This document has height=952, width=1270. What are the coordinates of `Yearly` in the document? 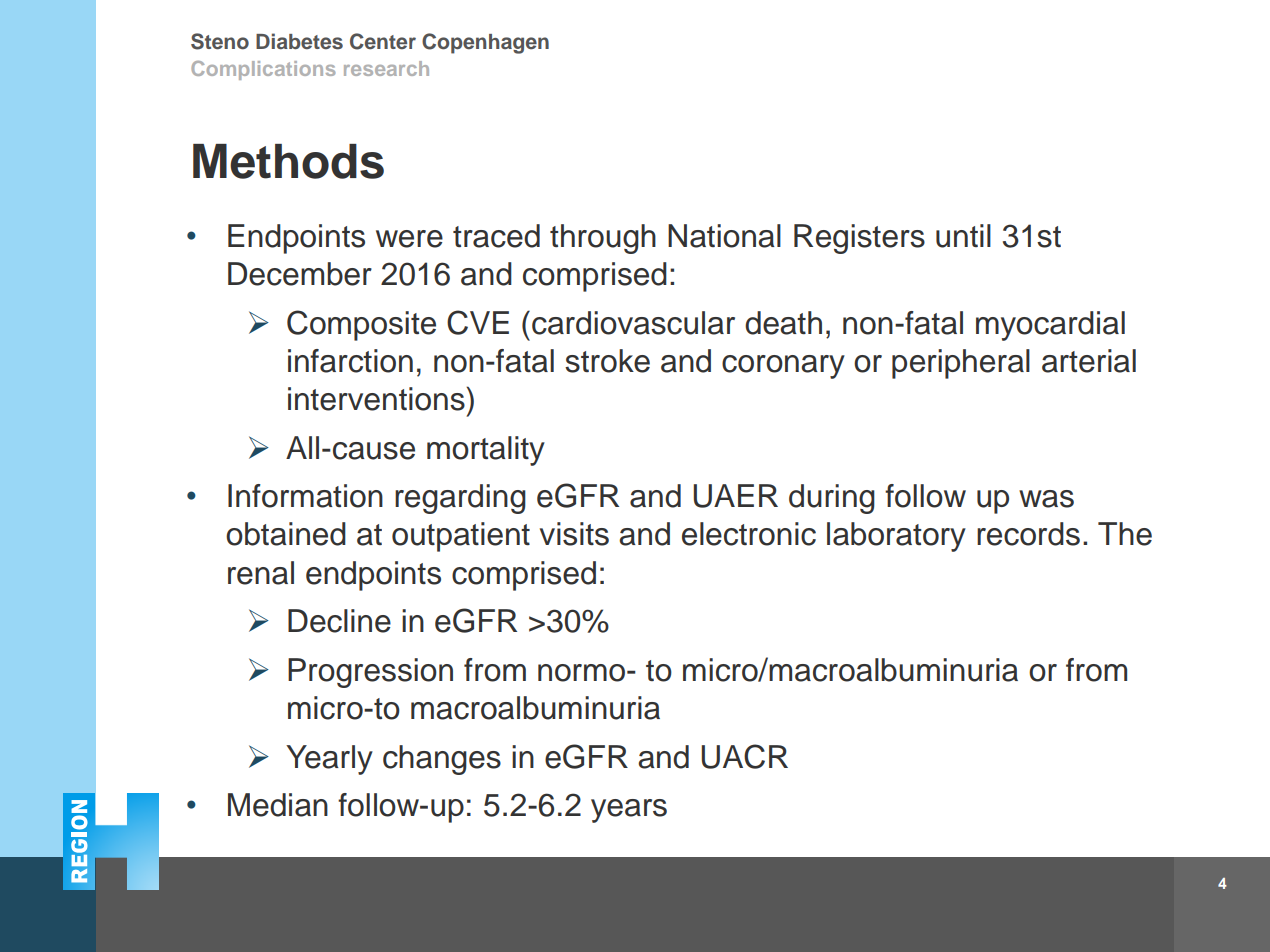 It's located at (329, 760).
